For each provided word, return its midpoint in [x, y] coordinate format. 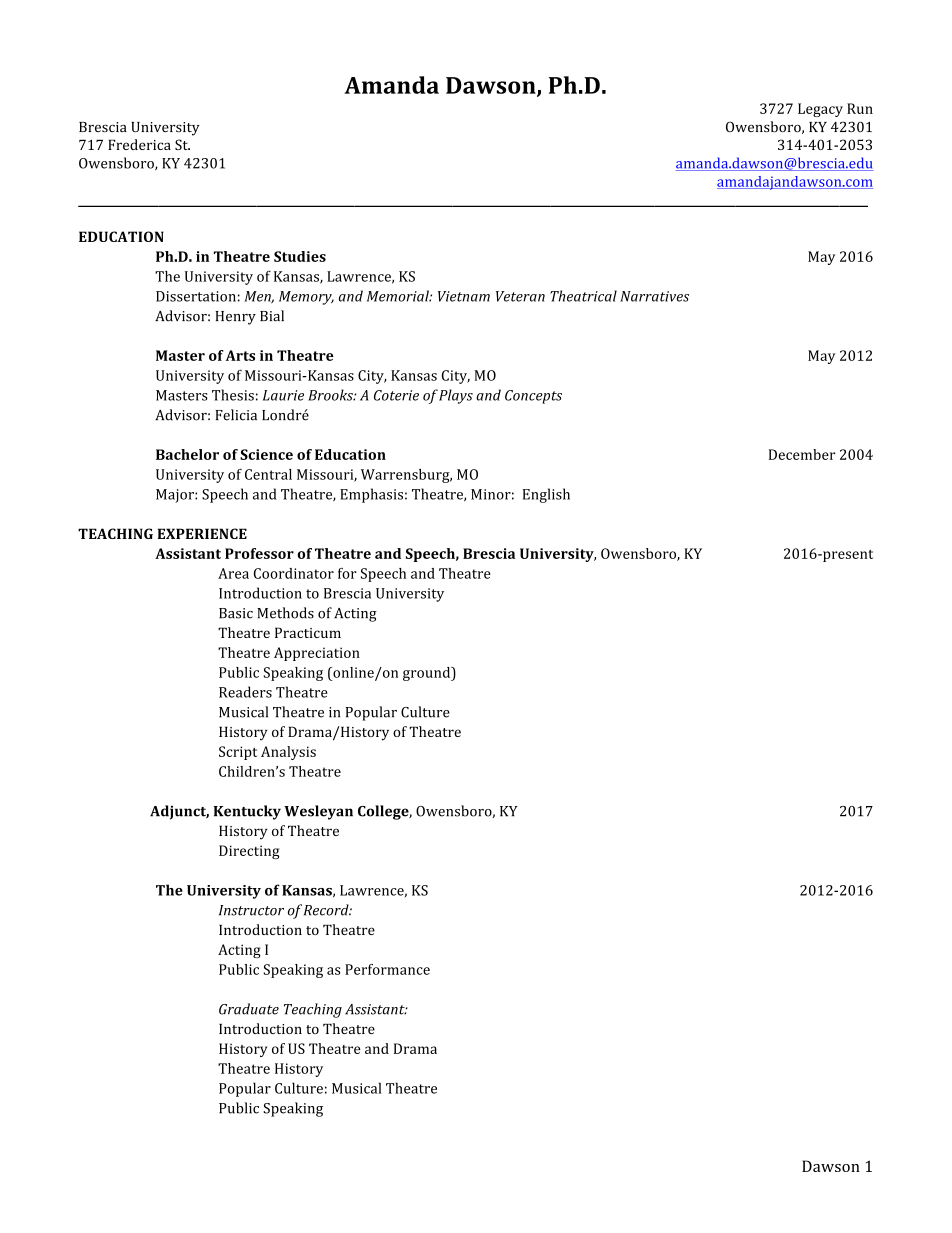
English [546, 495]
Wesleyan [318, 812]
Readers [245, 692]
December [802, 454]
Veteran [520, 296]
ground [428, 674]
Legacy [820, 110]
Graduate [249, 1009]
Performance [387, 969]
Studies [300, 256]
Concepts [533, 397]
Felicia [236, 415]
